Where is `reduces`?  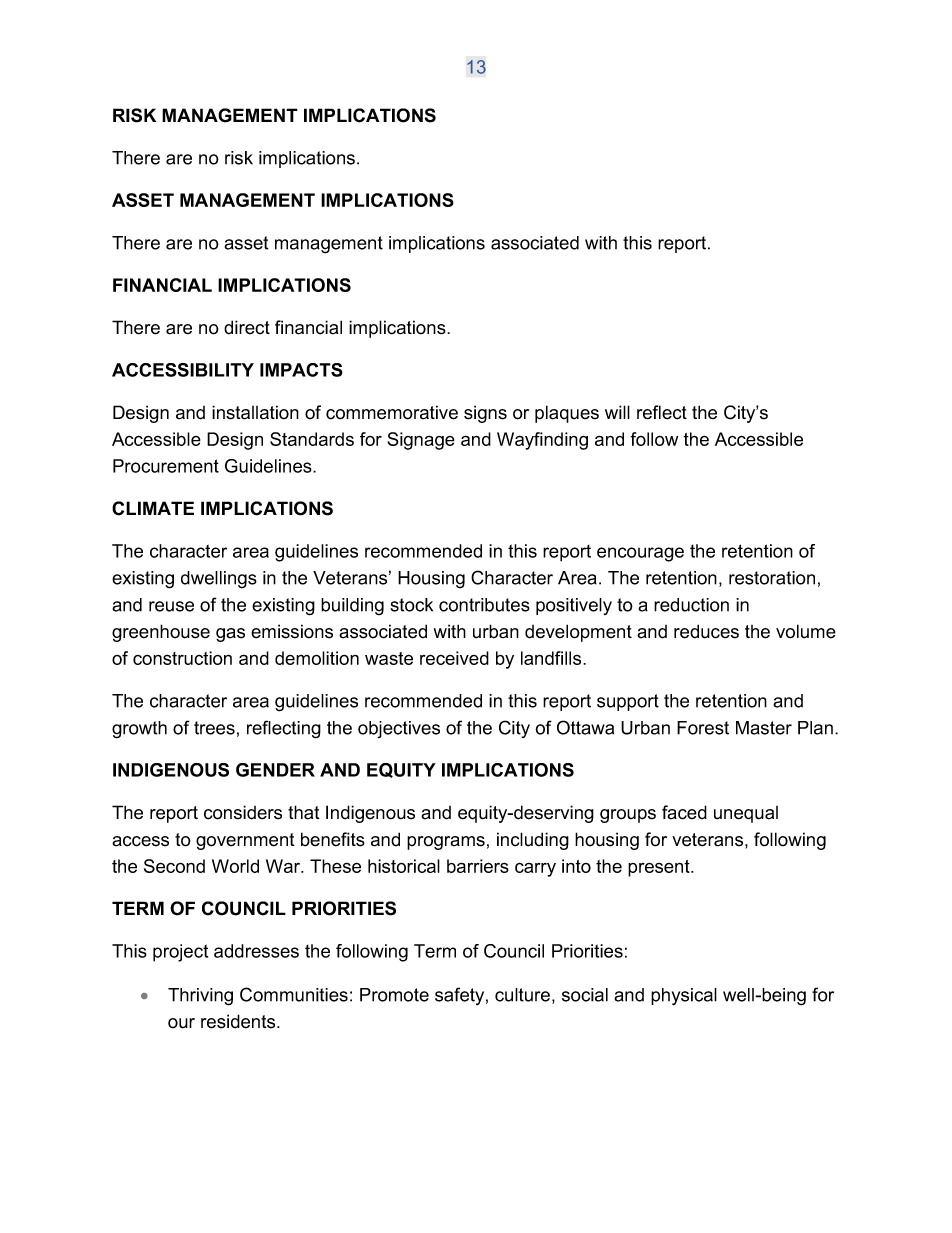 reduces is located at coordinates (706, 631).
